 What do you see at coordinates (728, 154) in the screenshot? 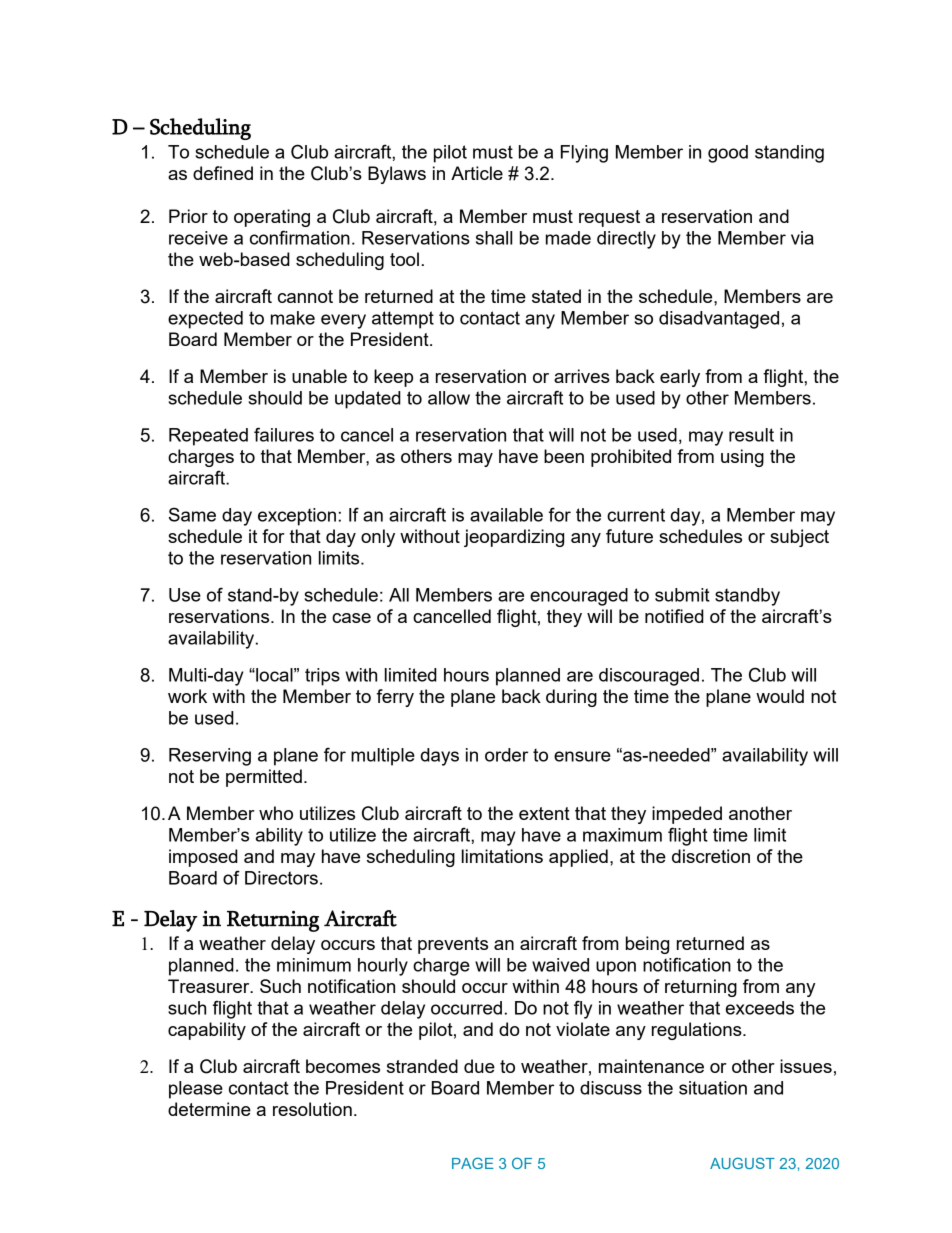
I see `good` at bounding box center [728, 154].
